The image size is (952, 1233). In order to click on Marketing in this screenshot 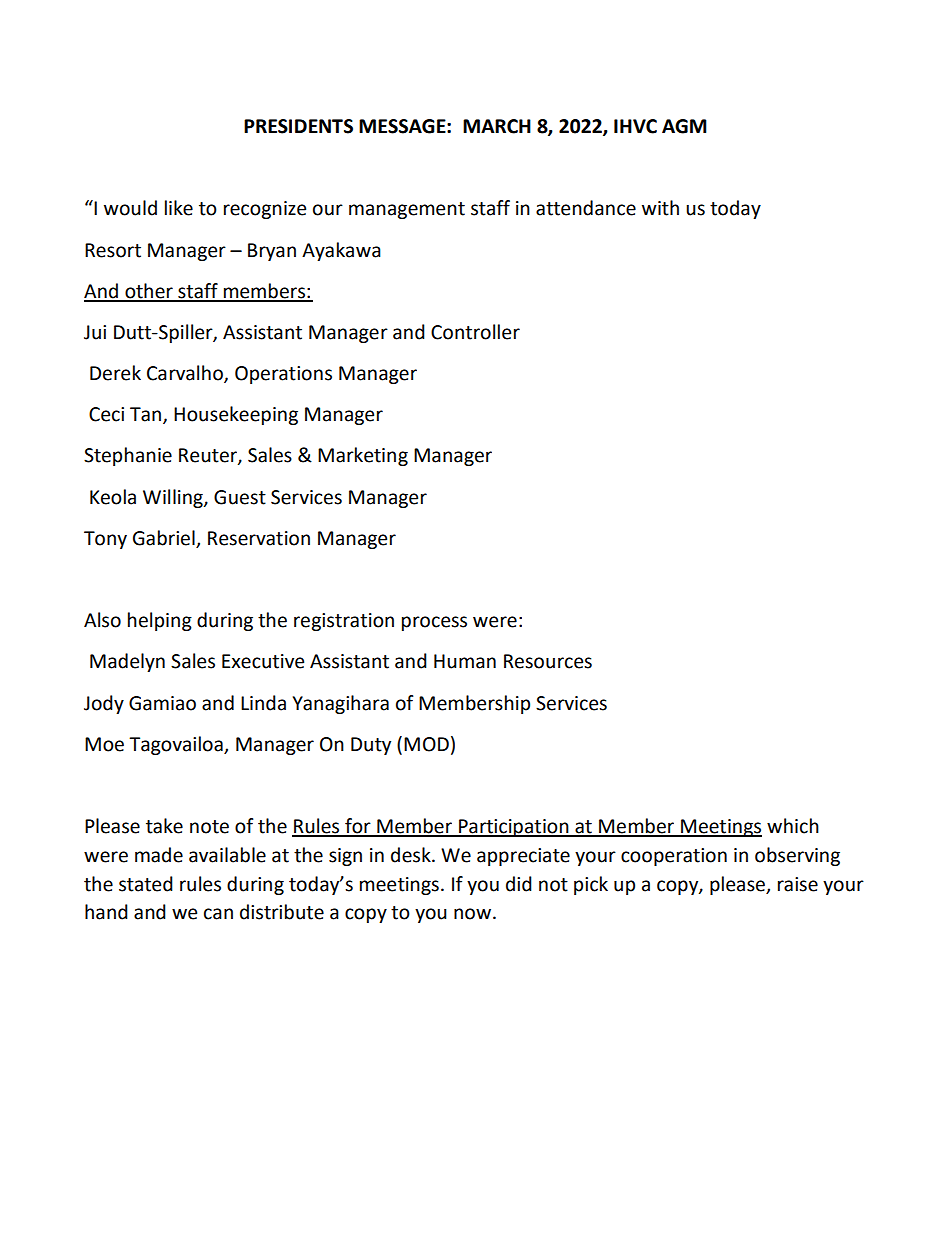, I will do `click(363, 456)`.
